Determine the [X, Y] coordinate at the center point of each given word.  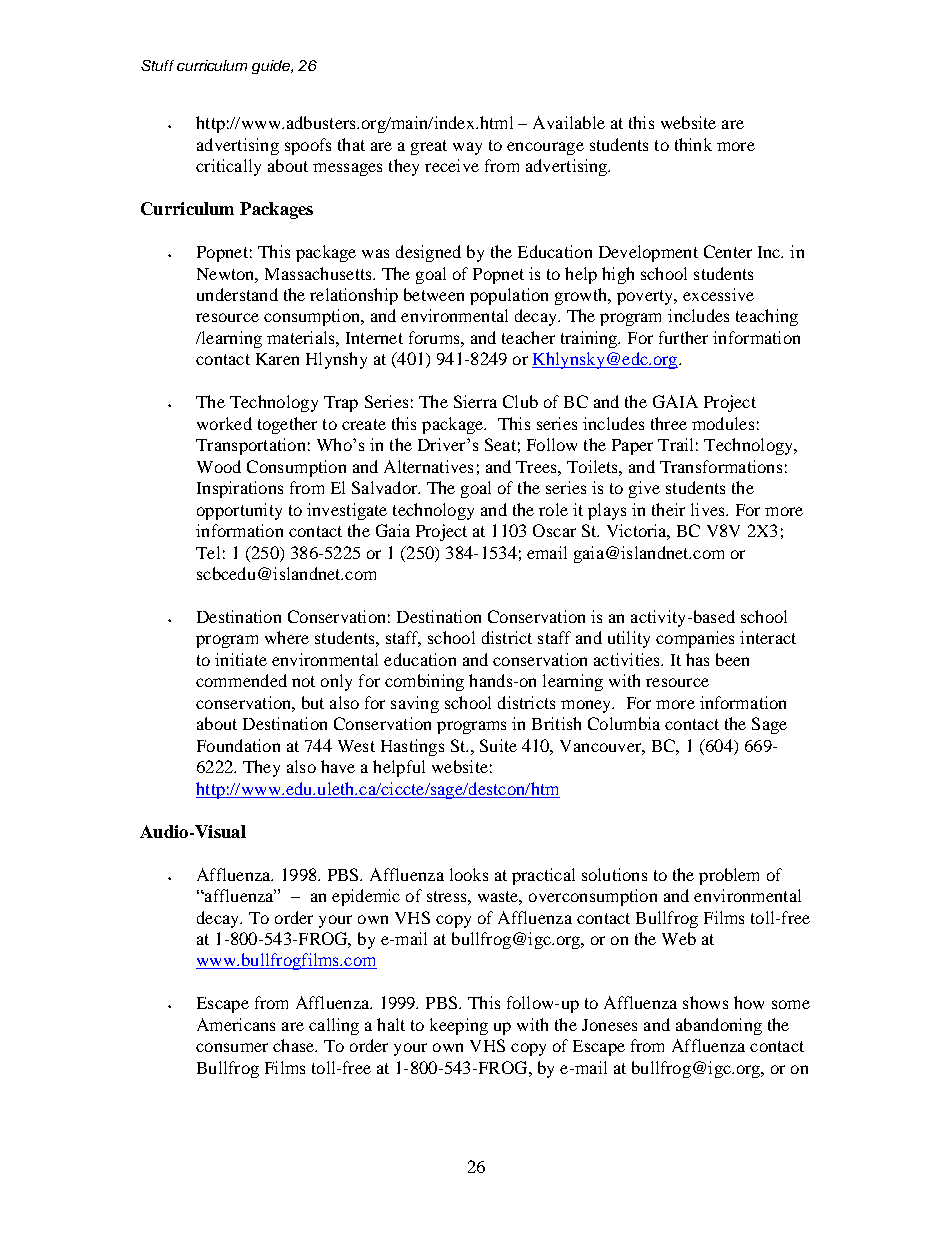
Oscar [554, 530]
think [693, 144]
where [287, 637]
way [467, 148]
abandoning [719, 1026]
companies [695, 639]
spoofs [308, 146]
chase [295, 1045]
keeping [459, 1026]
